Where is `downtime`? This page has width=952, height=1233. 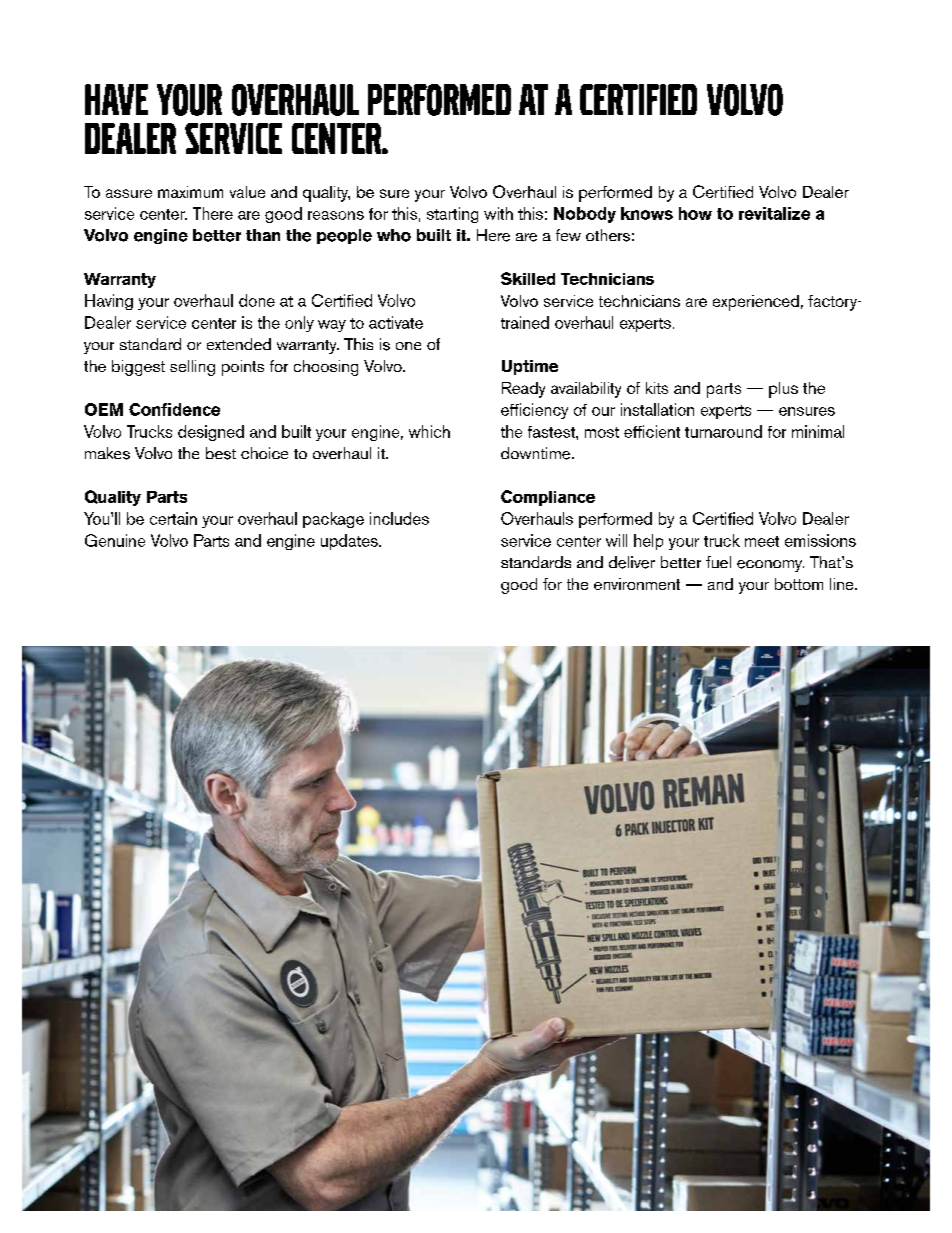
downtime is located at coordinates (537, 453).
